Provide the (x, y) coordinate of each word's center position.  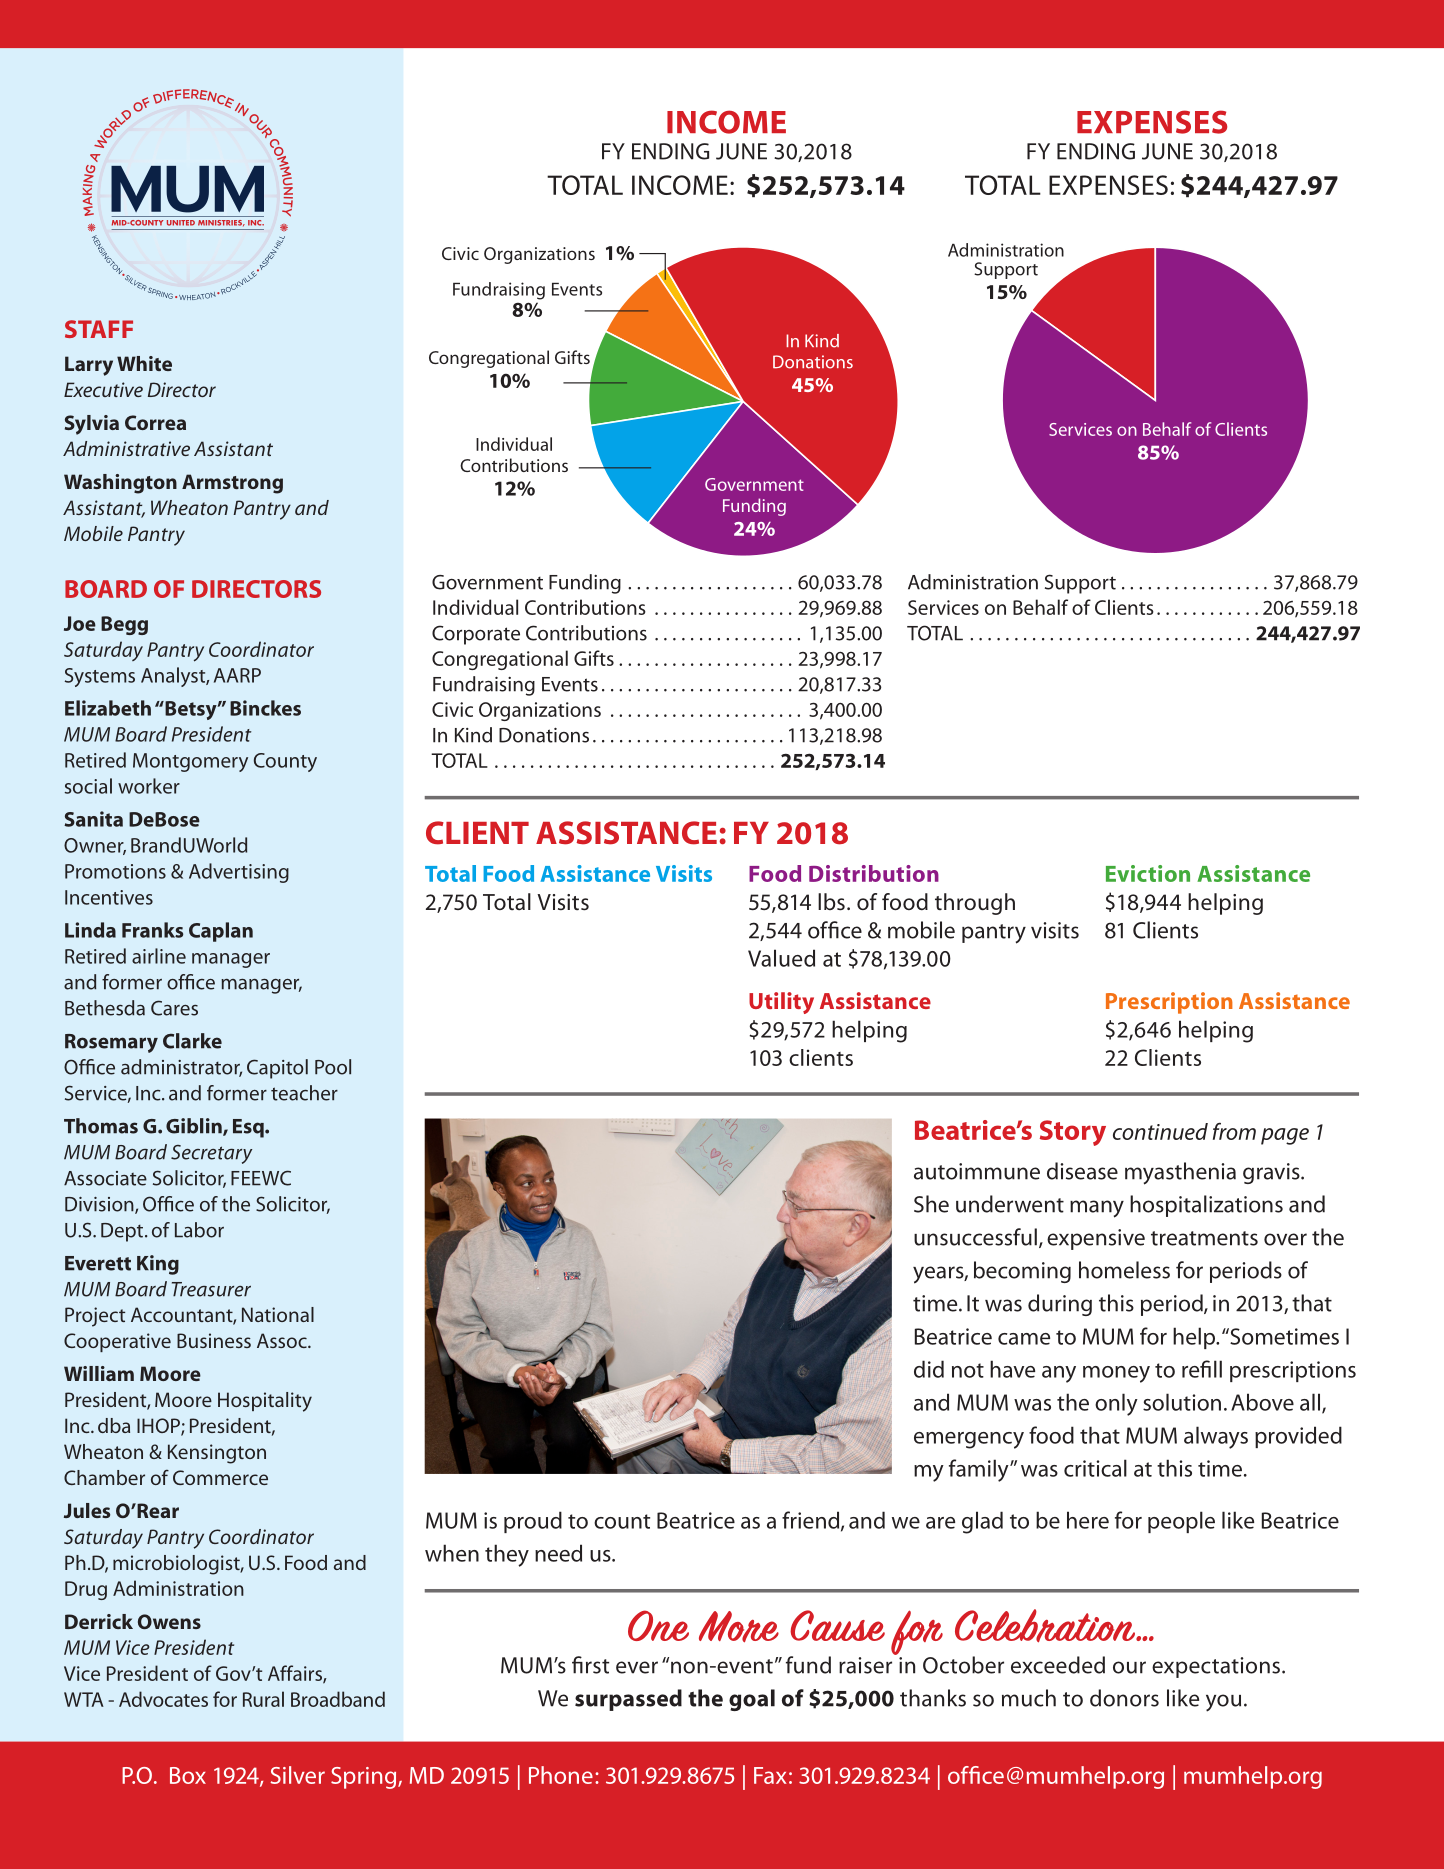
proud (533, 1522)
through (975, 904)
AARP (237, 675)
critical (1095, 1468)
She (931, 1204)
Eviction (1148, 873)
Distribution (874, 873)
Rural (263, 1699)
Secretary (211, 1154)
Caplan (221, 932)
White (144, 363)
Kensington (217, 1454)
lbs (831, 902)
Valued (781, 958)
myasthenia (1180, 1173)
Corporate (476, 635)
